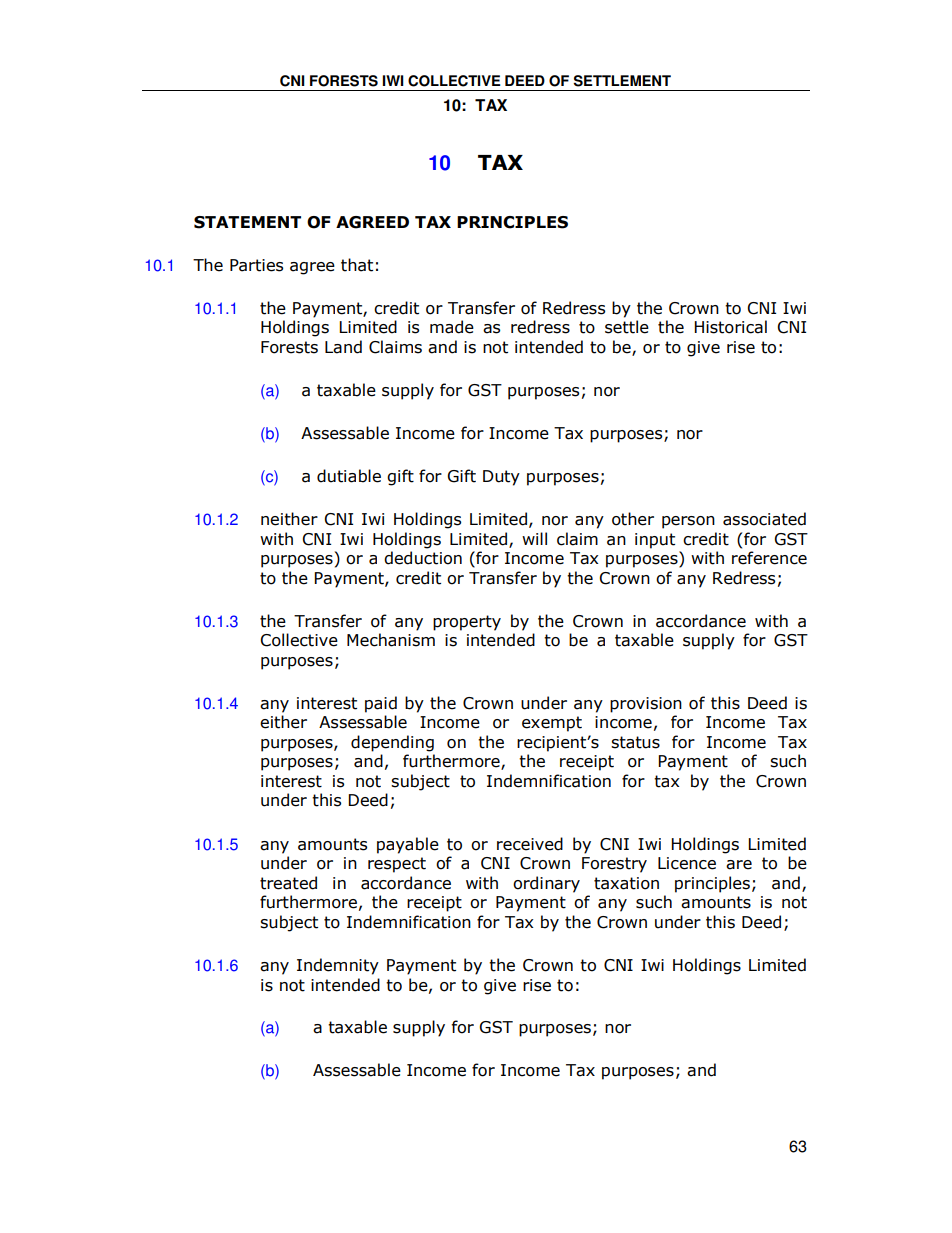 The image size is (952, 1233). I want to click on provision, so click(646, 705).
